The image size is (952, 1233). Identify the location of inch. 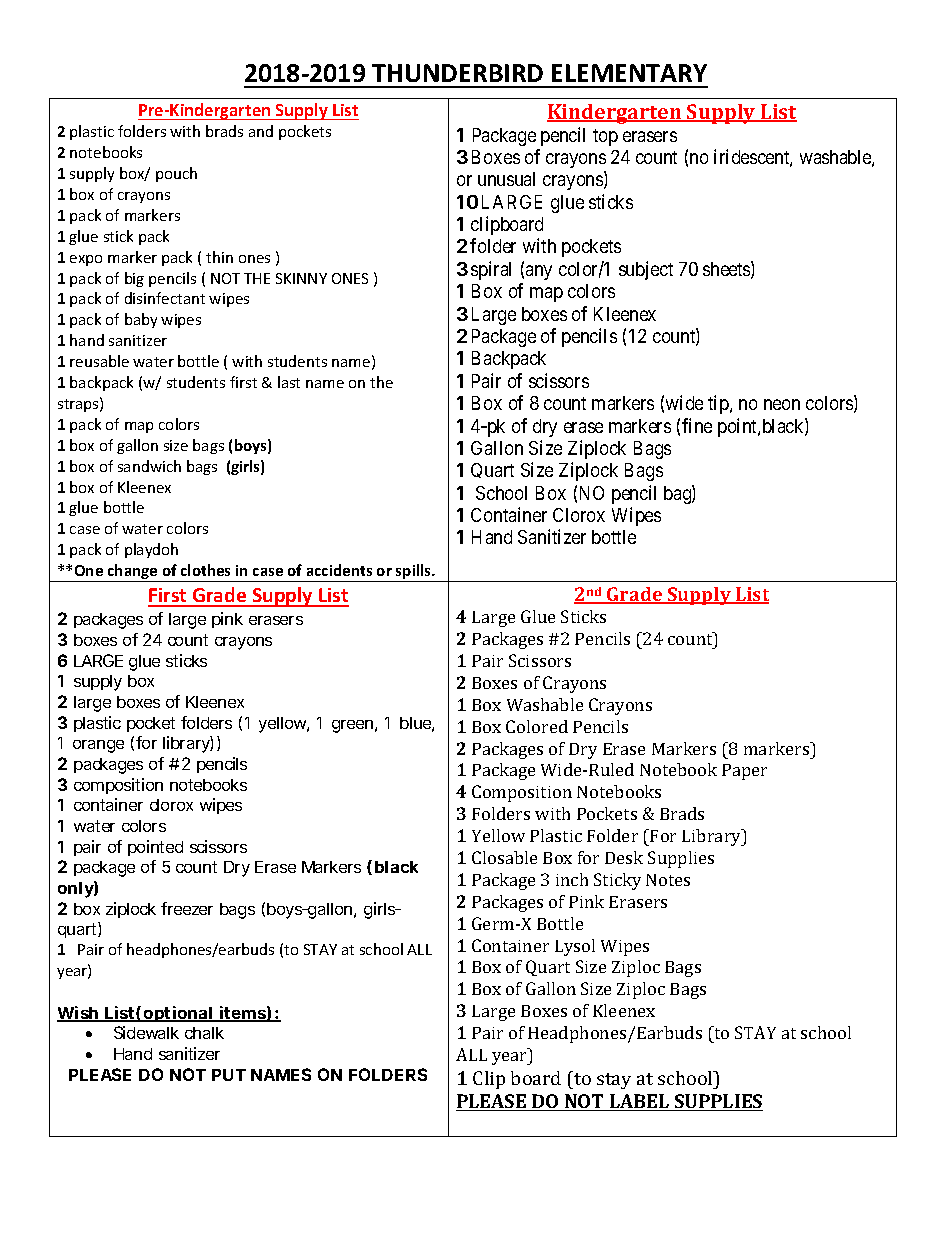
(572, 879).
